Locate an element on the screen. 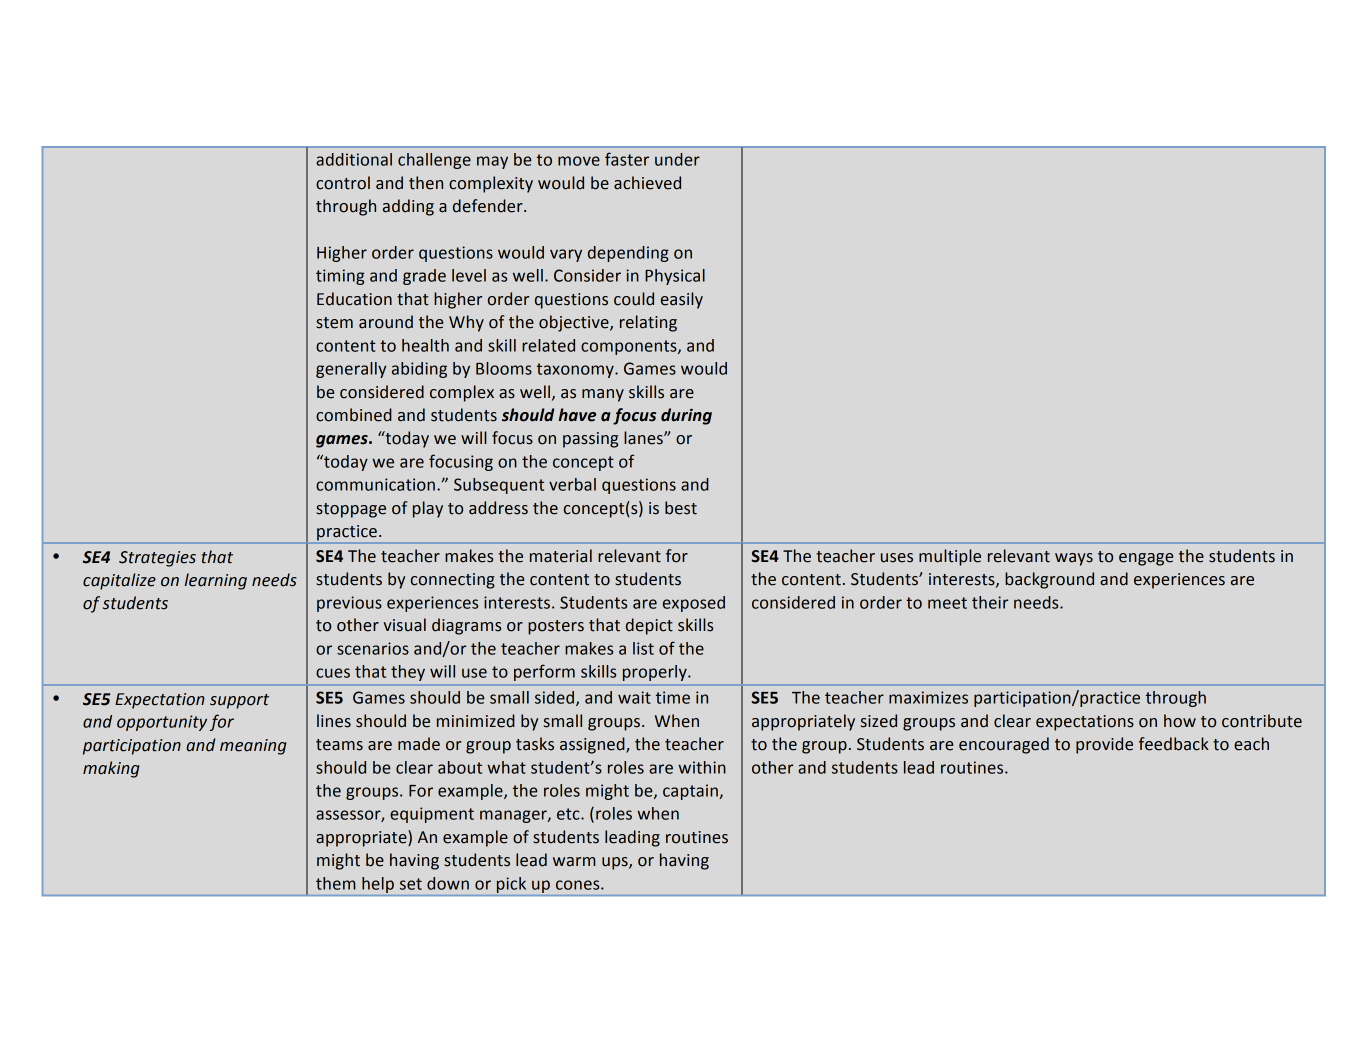 The image size is (1368, 1057). achieved is located at coordinates (647, 183).
